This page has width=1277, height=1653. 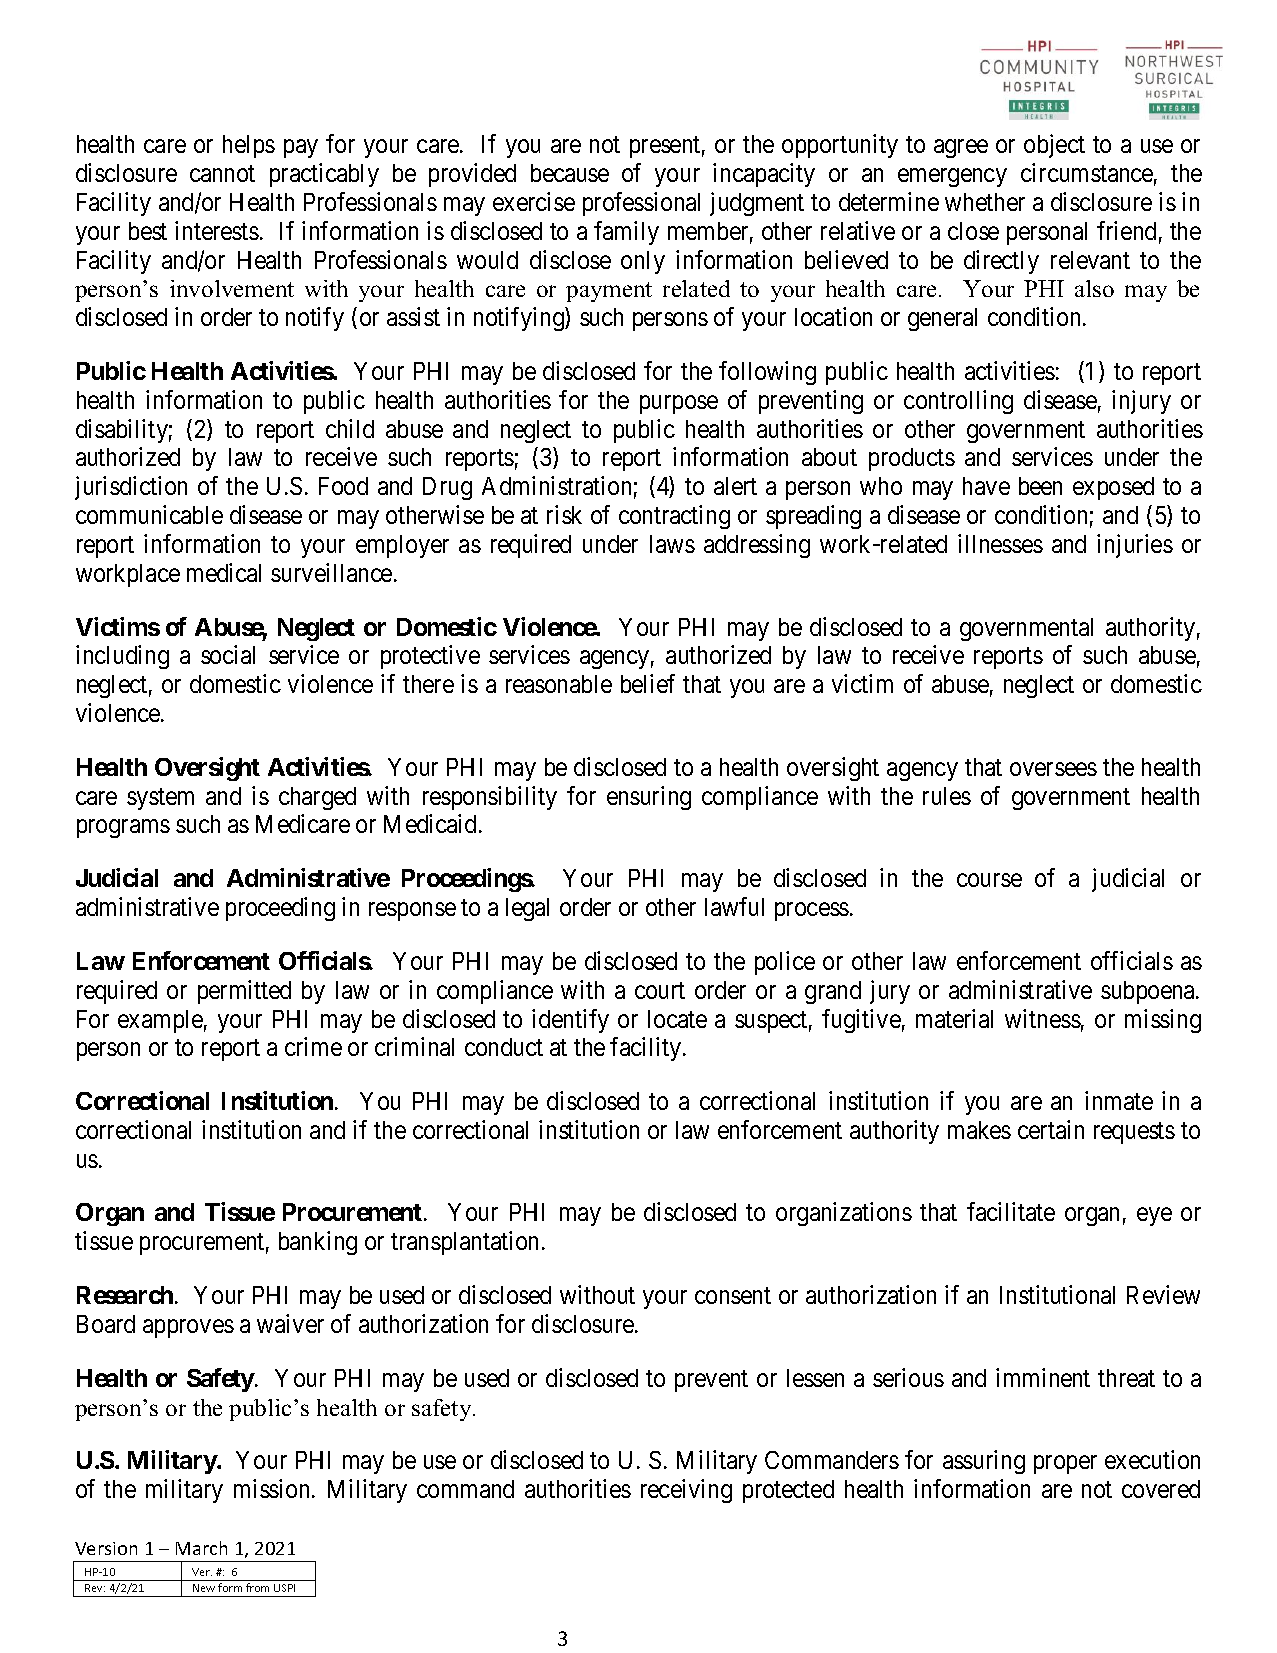 What do you see at coordinates (1000, 543) in the page?
I see `illnesses` at bounding box center [1000, 543].
